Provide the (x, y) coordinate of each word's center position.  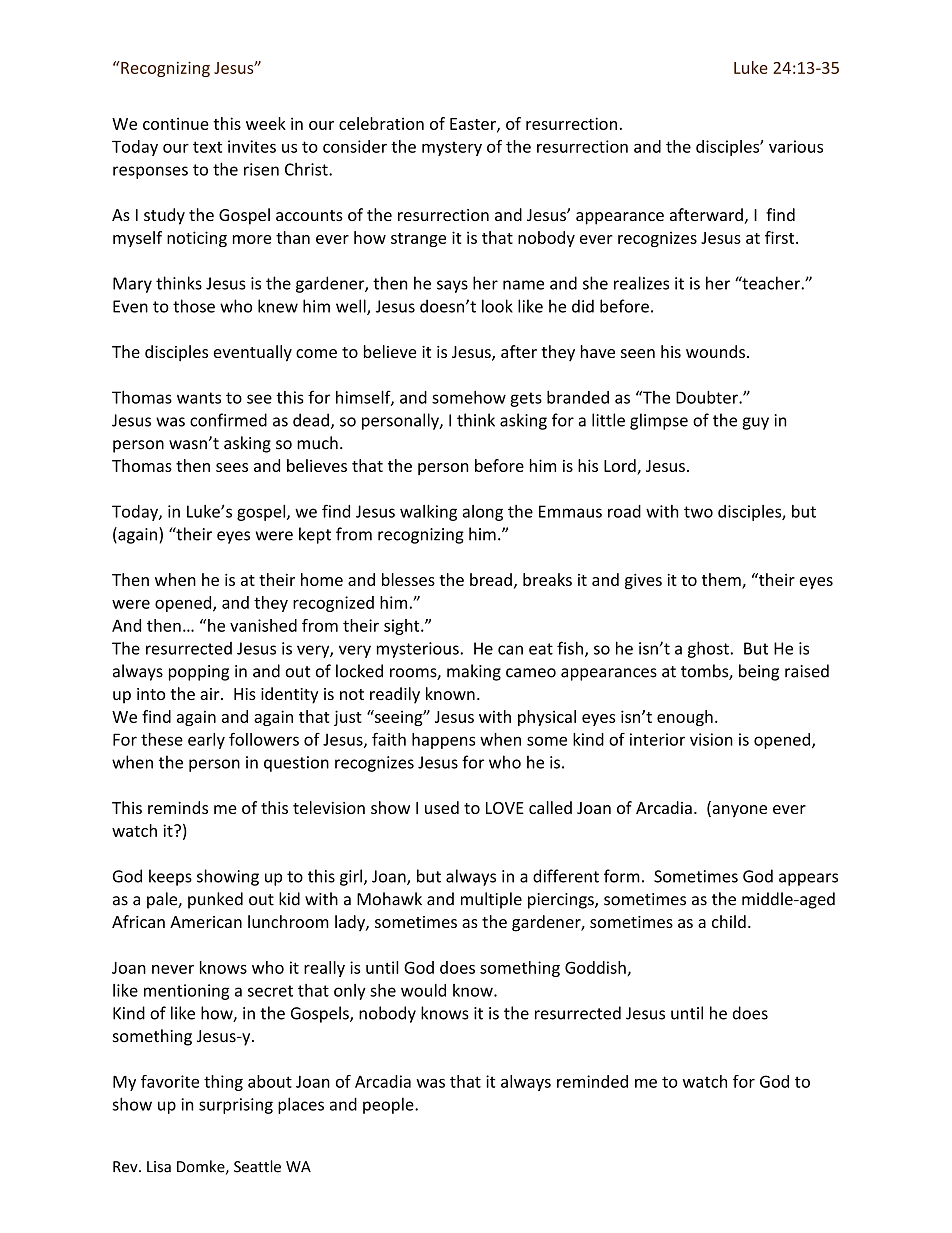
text (207, 147)
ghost (708, 649)
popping (199, 673)
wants (199, 398)
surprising (236, 1106)
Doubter (708, 397)
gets (526, 399)
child (729, 921)
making (474, 672)
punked (215, 900)
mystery (452, 149)
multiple (491, 900)
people (389, 1105)
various (796, 146)
